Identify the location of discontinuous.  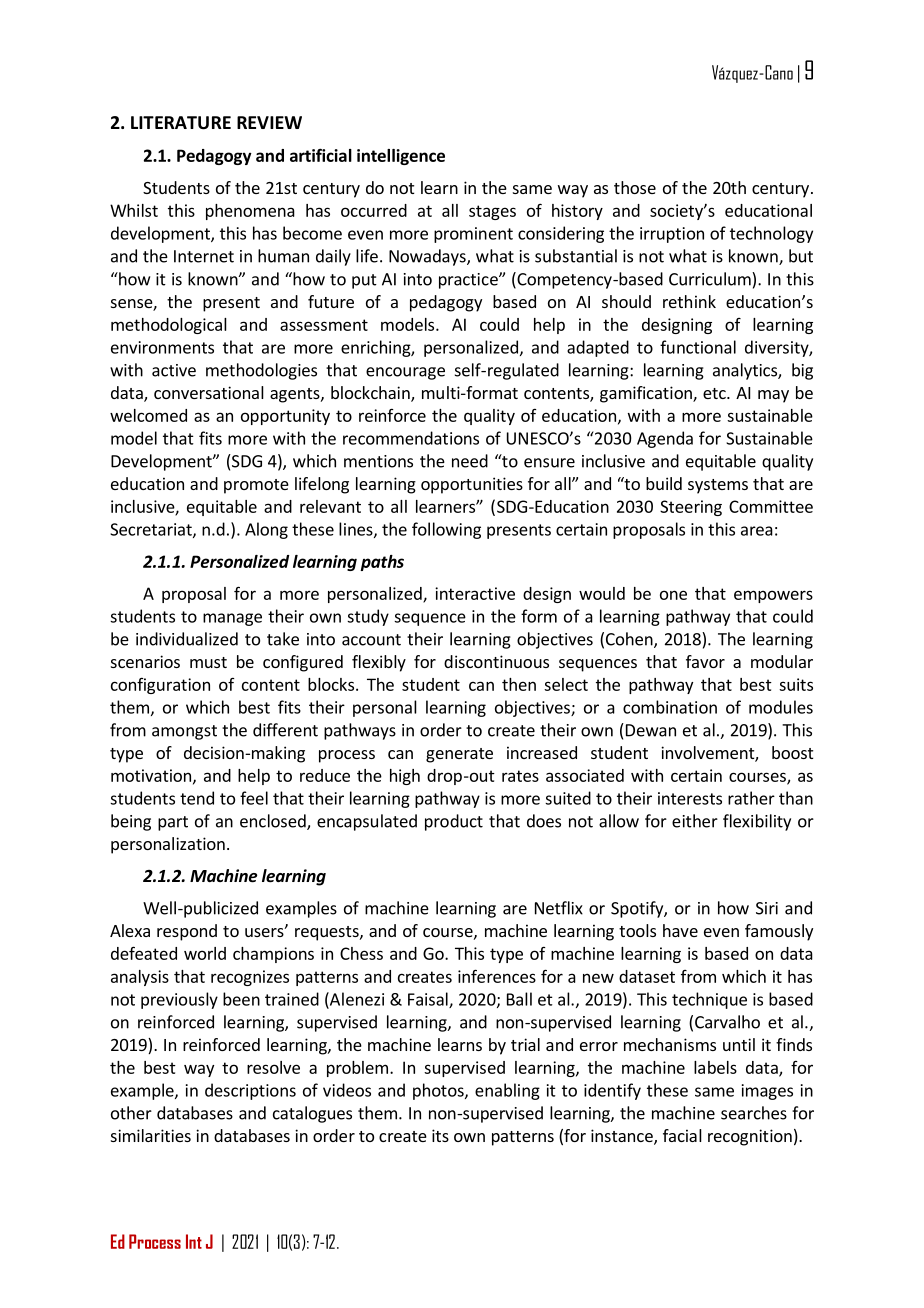
(496, 661).
